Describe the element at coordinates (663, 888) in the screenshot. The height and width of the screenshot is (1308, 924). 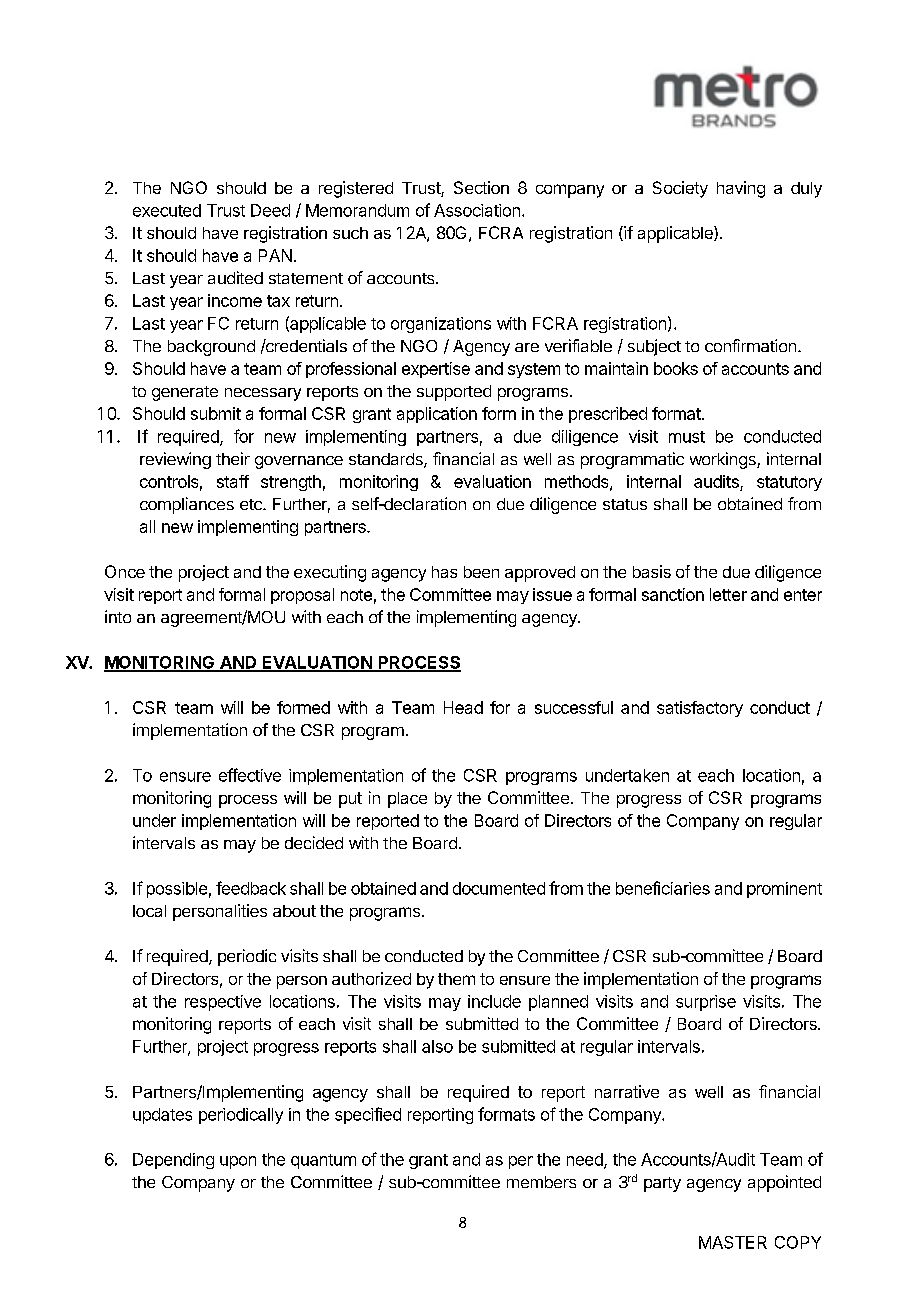
I see `beneficiaries` at that location.
